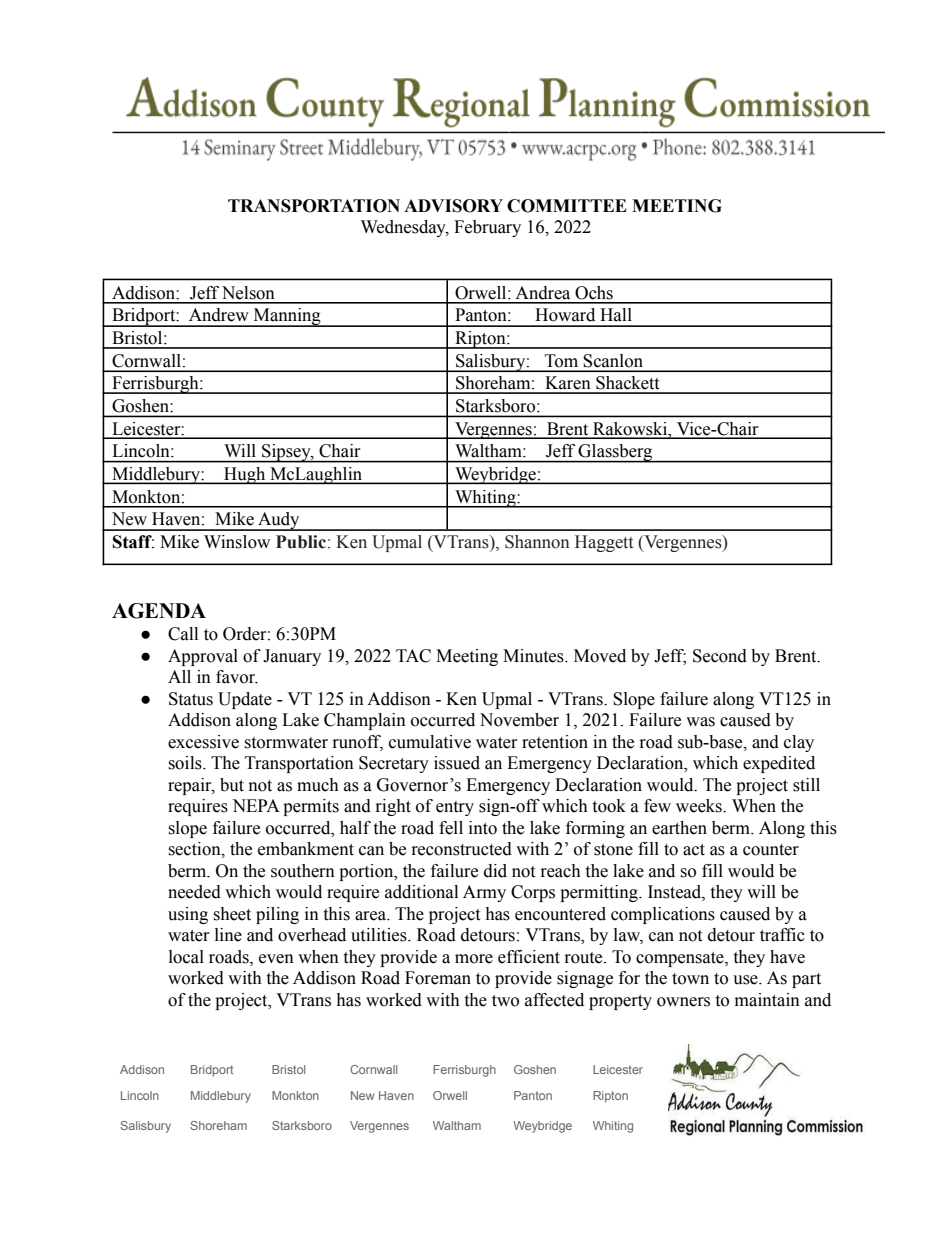 The image size is (952, 1233). I want to click on November, so click(519, 720).
